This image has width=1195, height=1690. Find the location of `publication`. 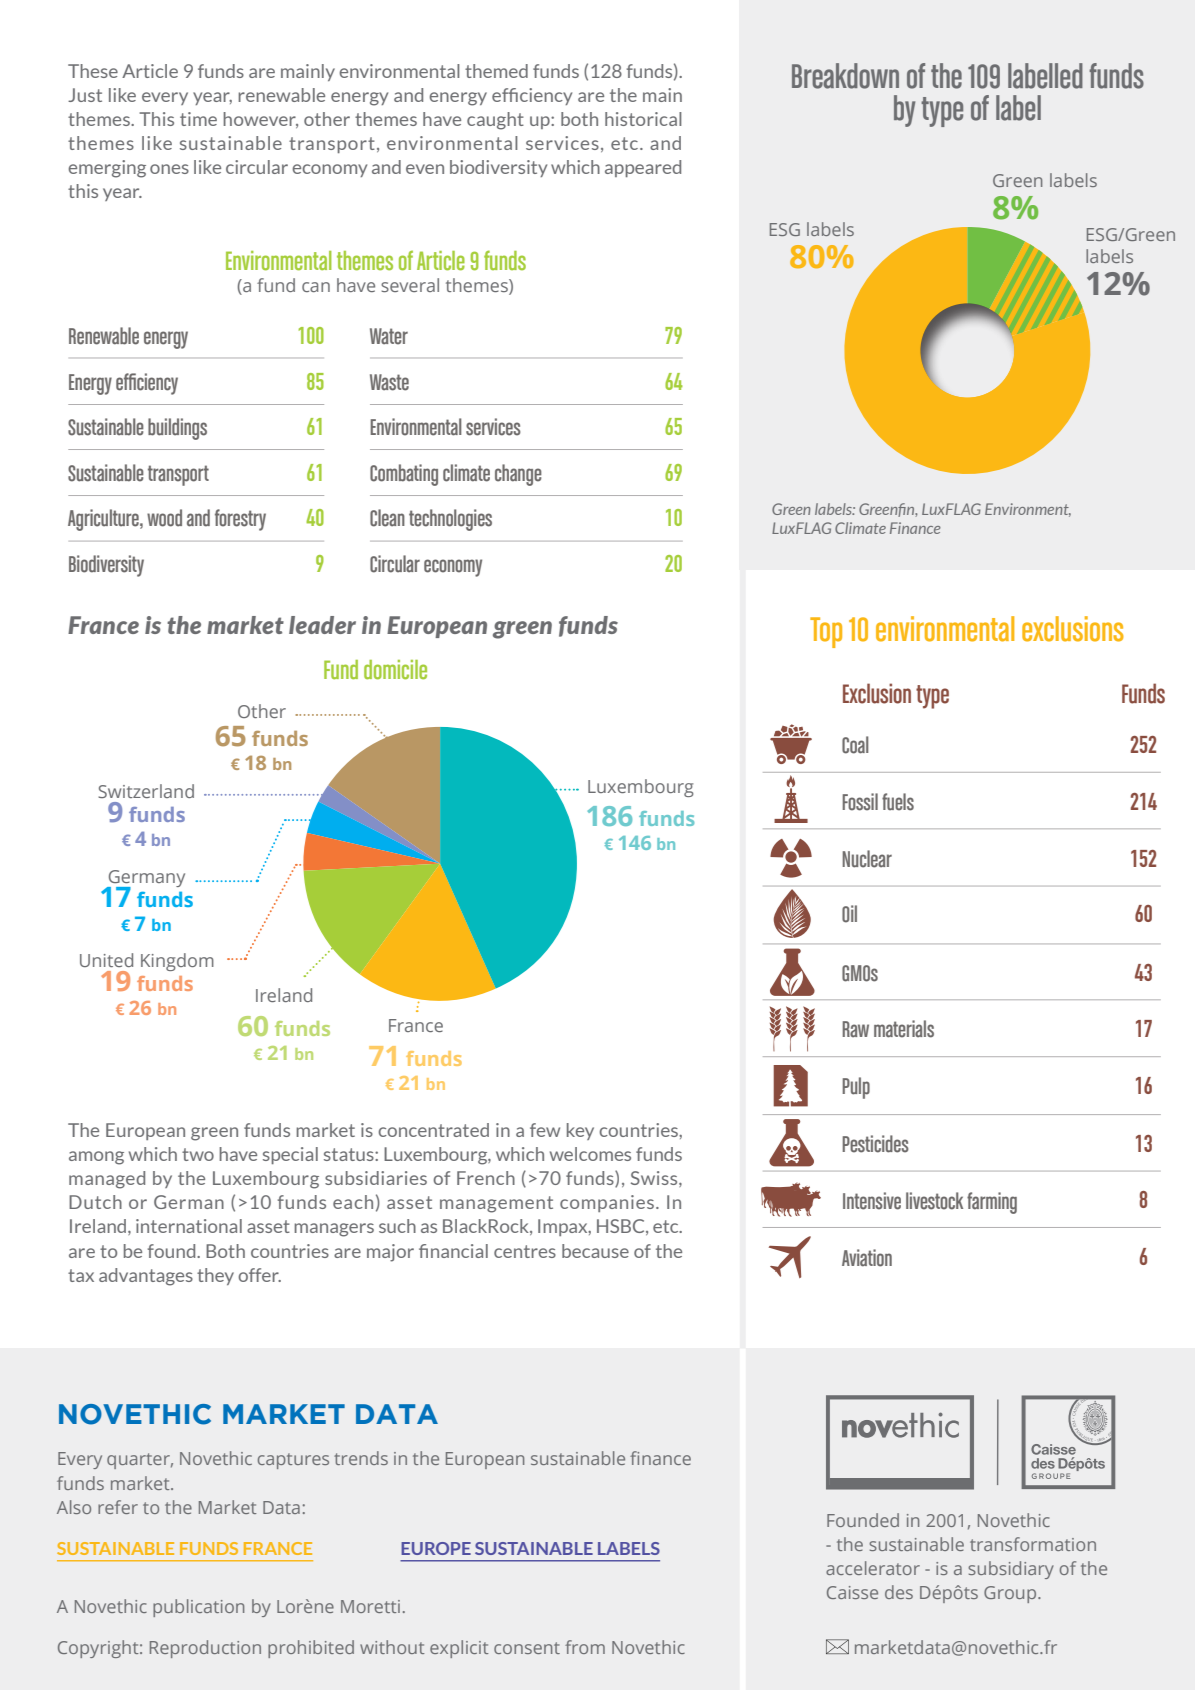

publication is located at coordinates (198, 1608).
